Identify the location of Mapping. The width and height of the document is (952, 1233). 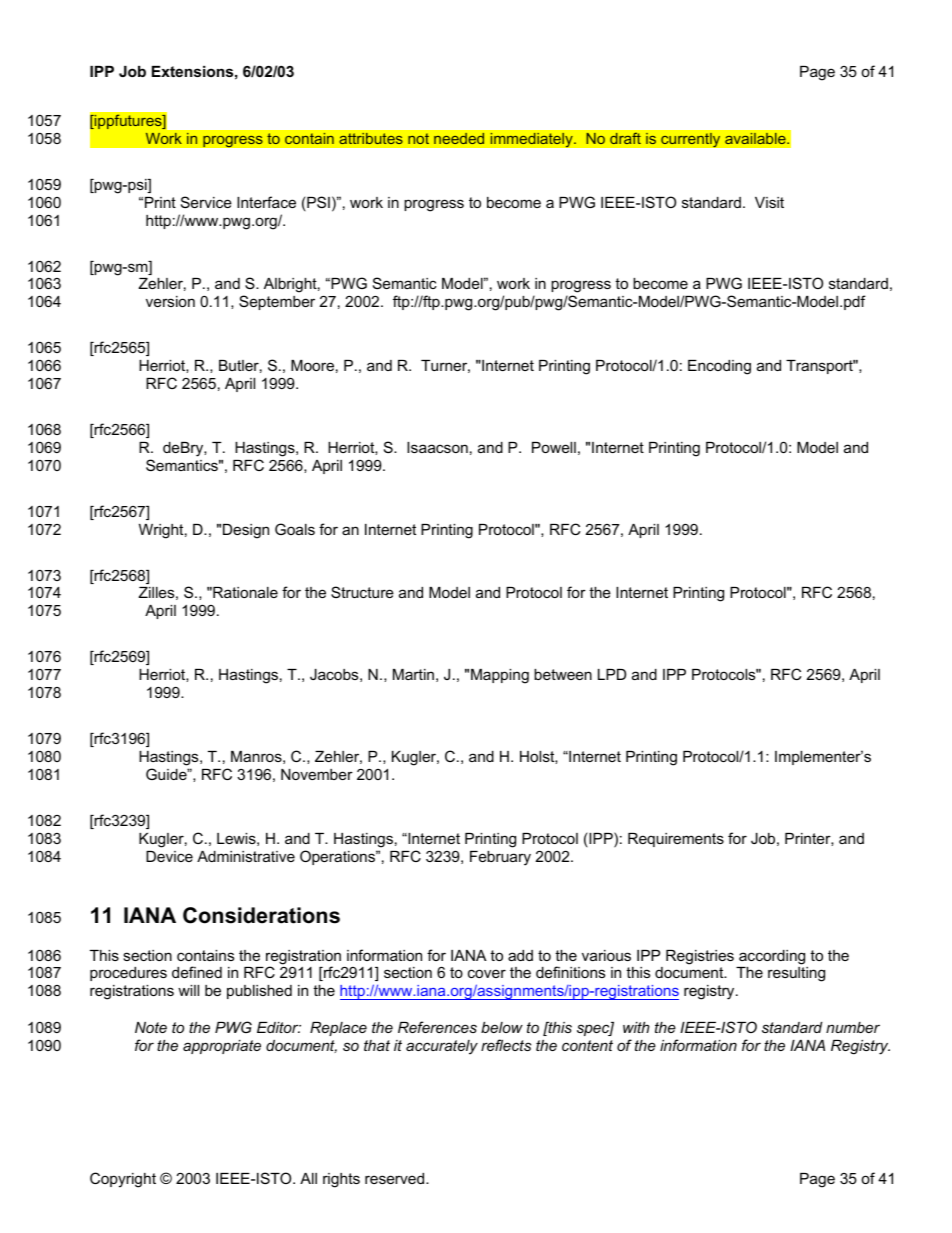
(500, 676).
